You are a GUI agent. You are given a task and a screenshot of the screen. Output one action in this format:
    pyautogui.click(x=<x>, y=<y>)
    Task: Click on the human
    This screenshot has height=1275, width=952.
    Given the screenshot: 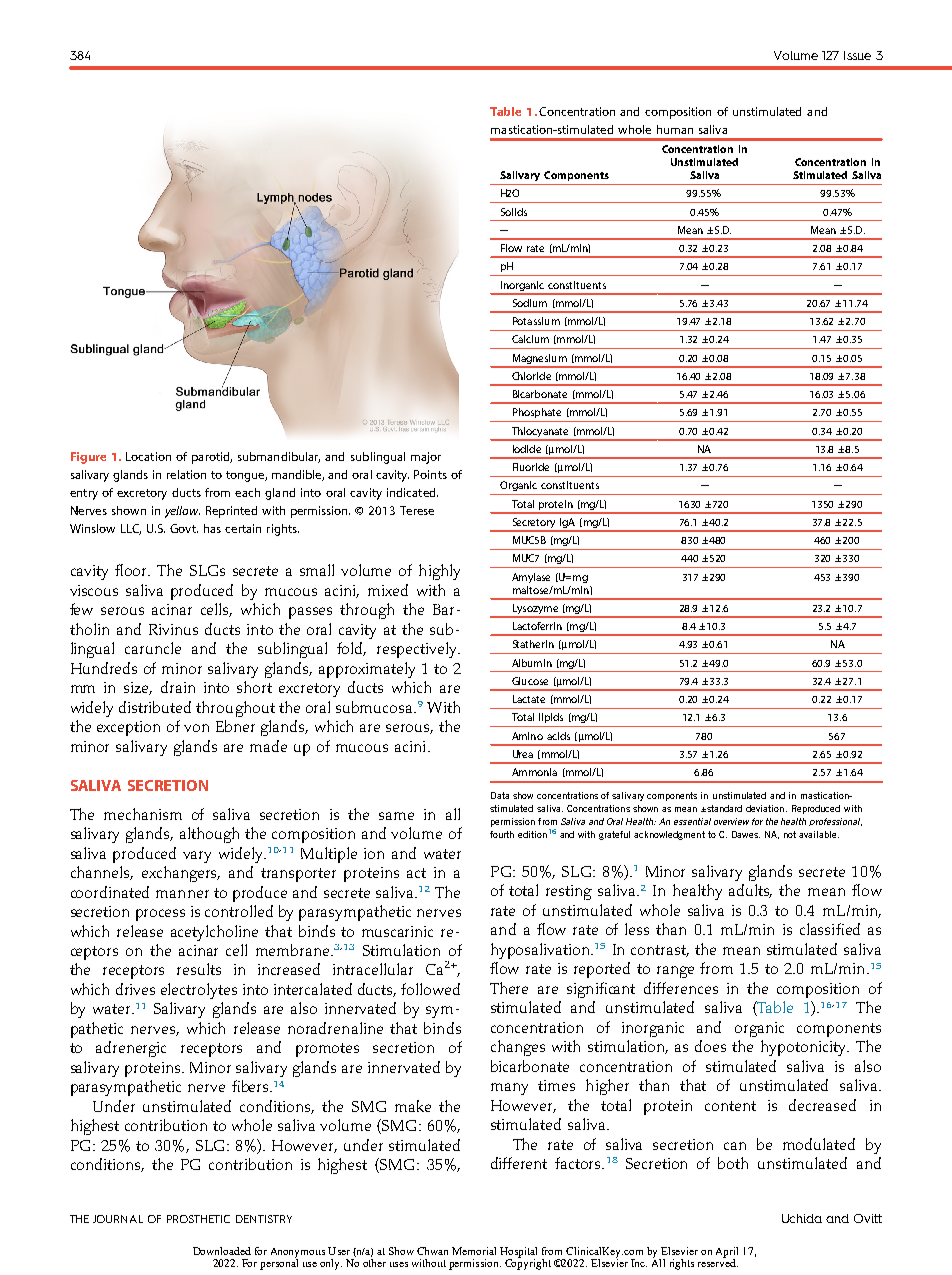 What is the action you would take?
    pyautogui.click(x=675, y=129)
